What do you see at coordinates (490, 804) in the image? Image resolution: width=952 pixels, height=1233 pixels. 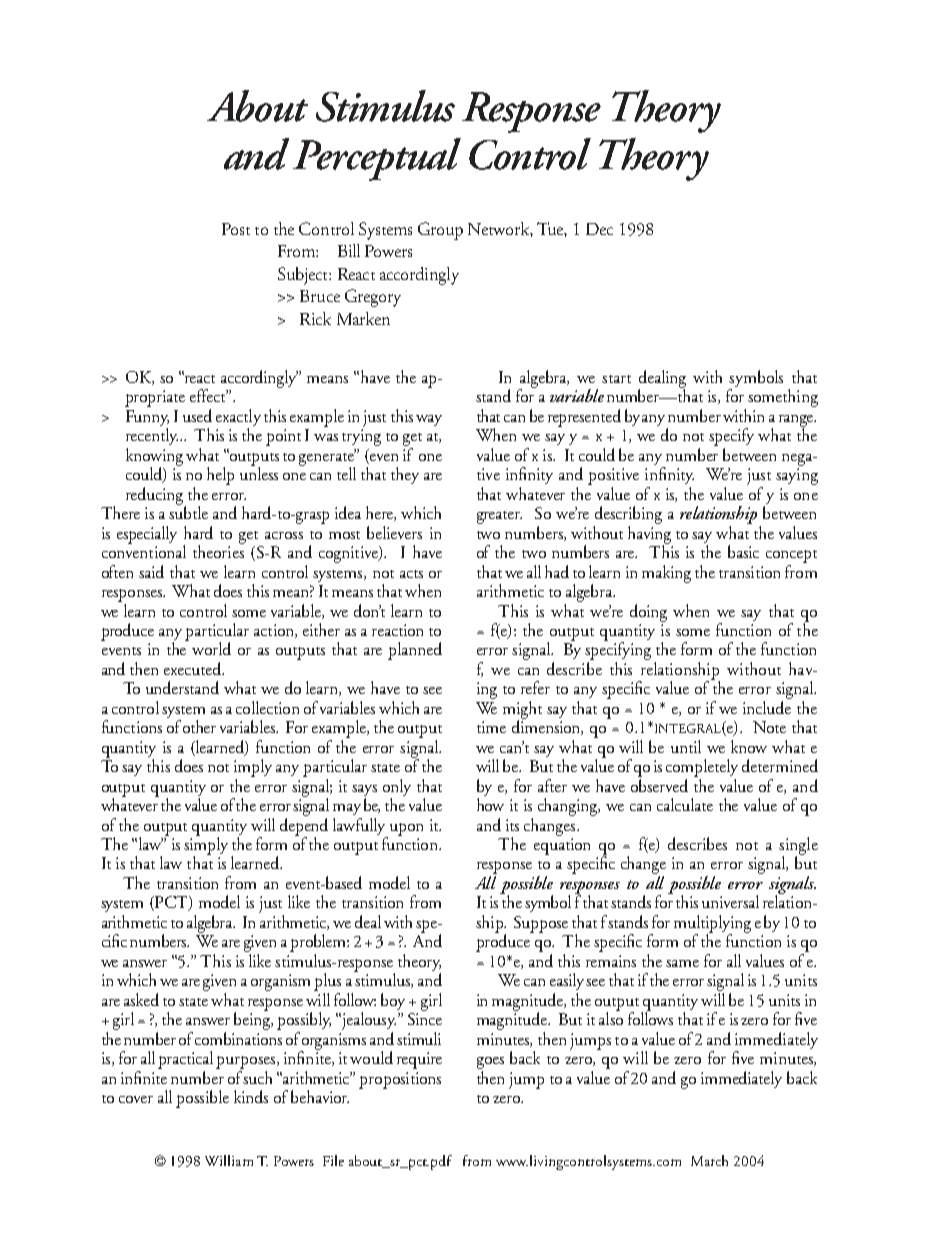 I see `how` at bounding box center [490, 804].
